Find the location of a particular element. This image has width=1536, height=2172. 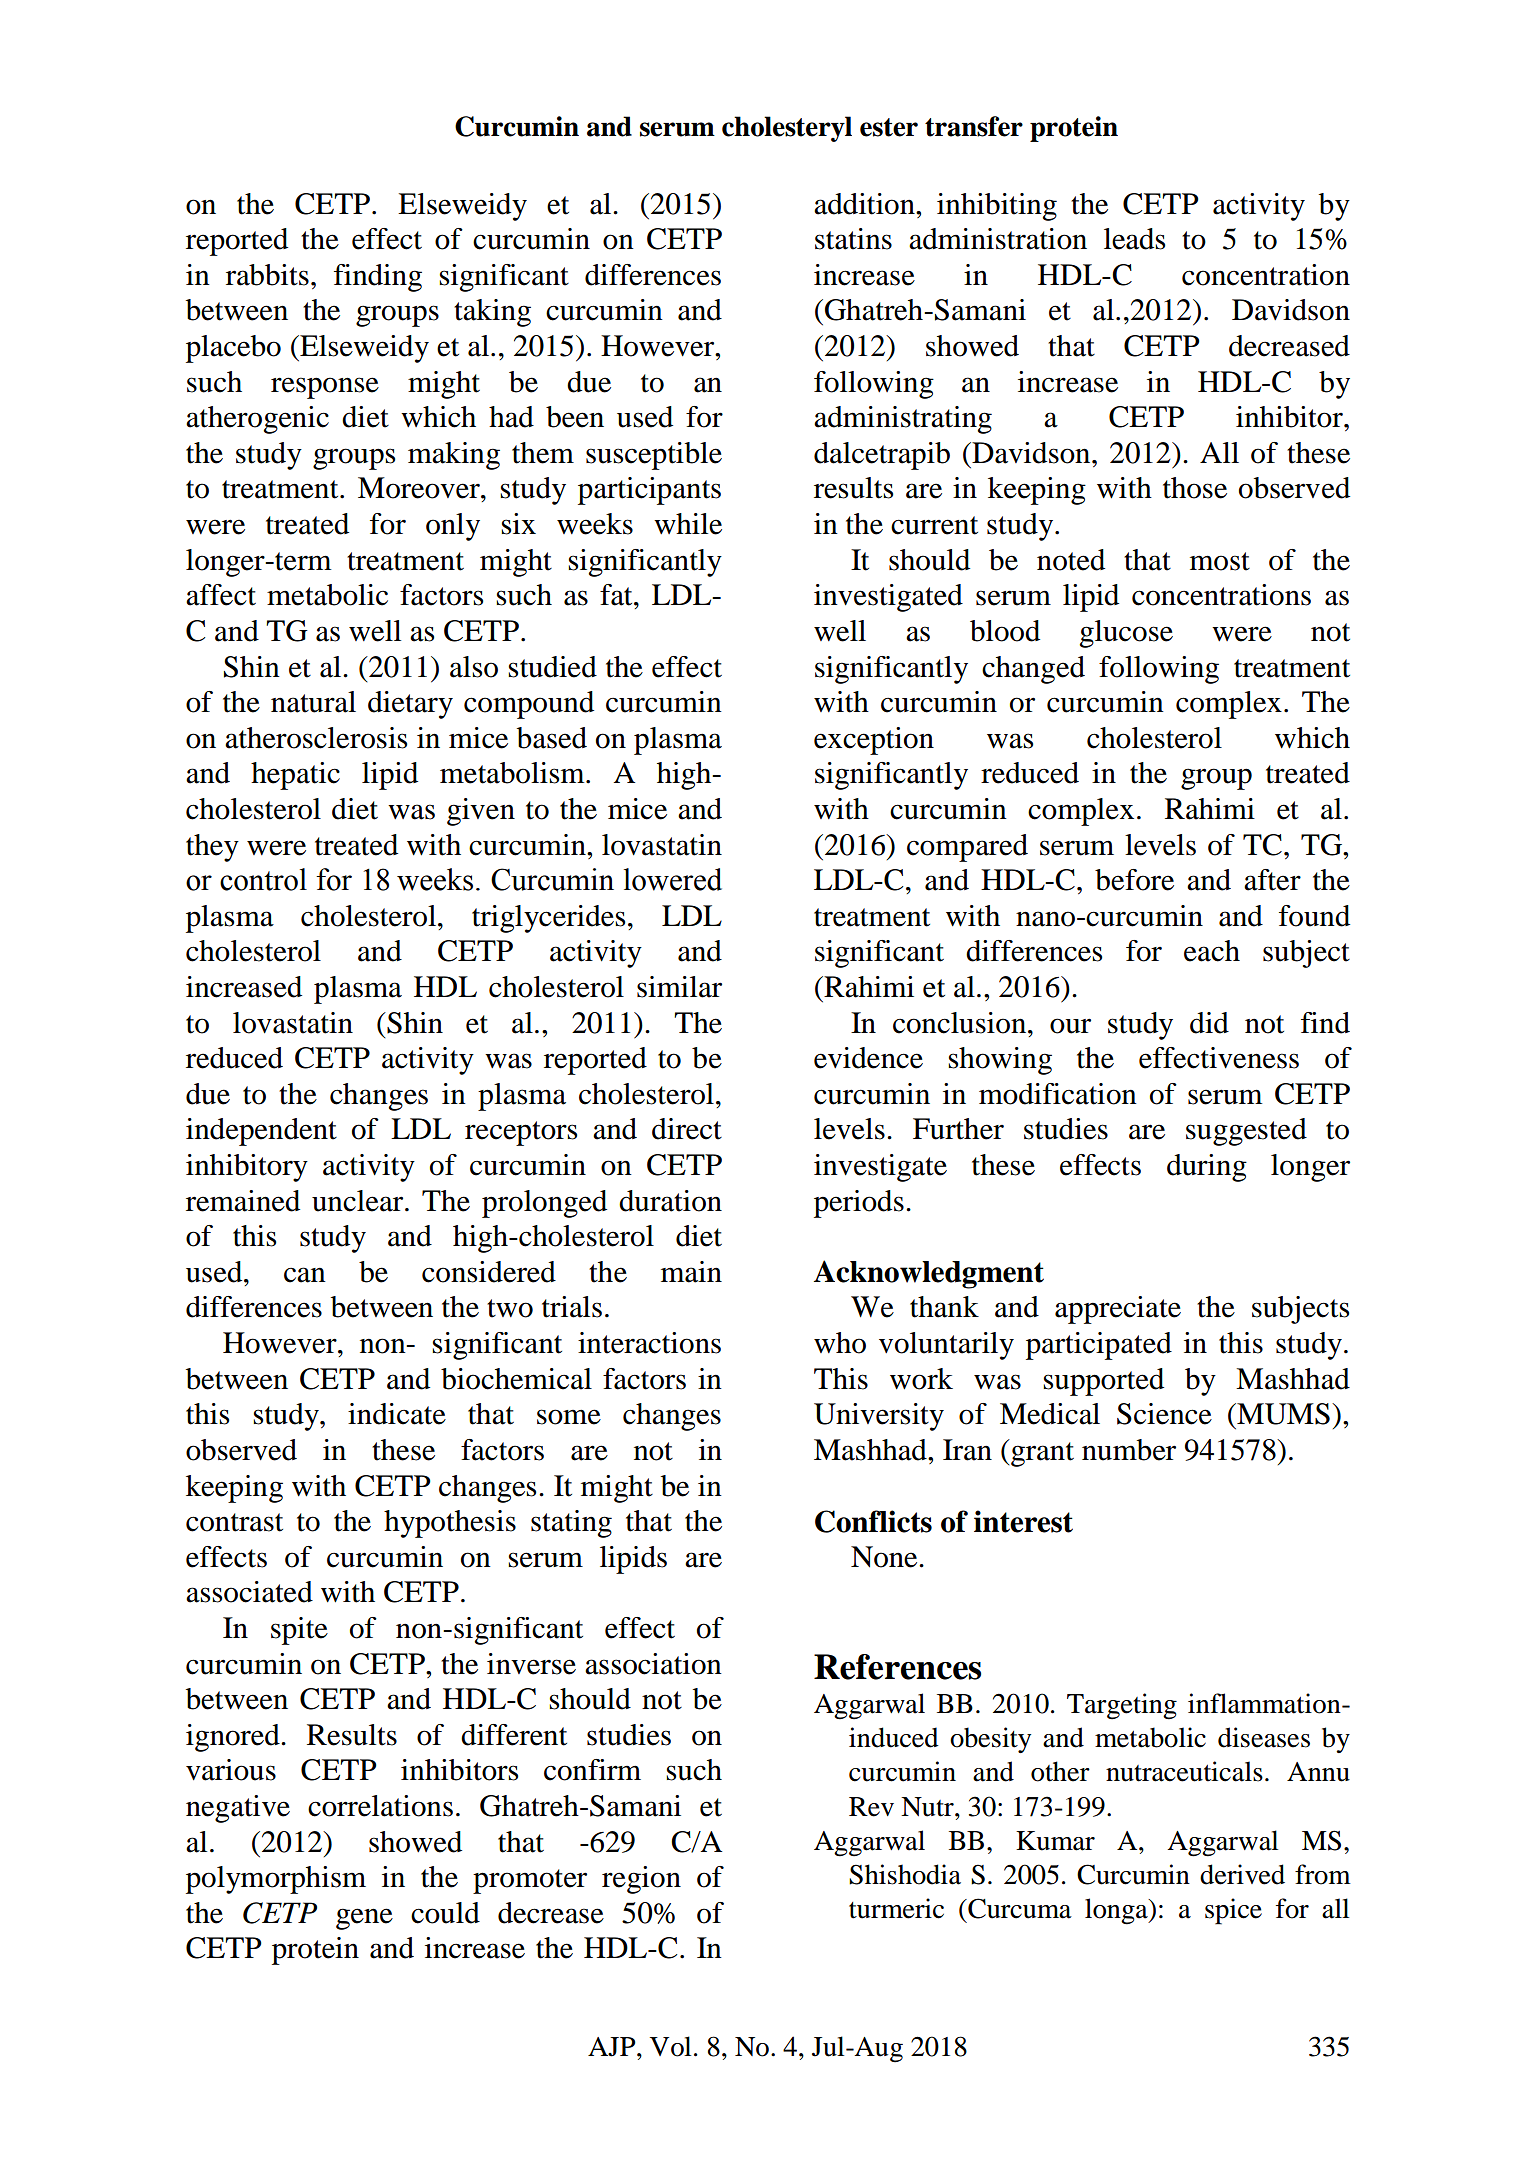

independent is located at coordinates (261, 1132).
